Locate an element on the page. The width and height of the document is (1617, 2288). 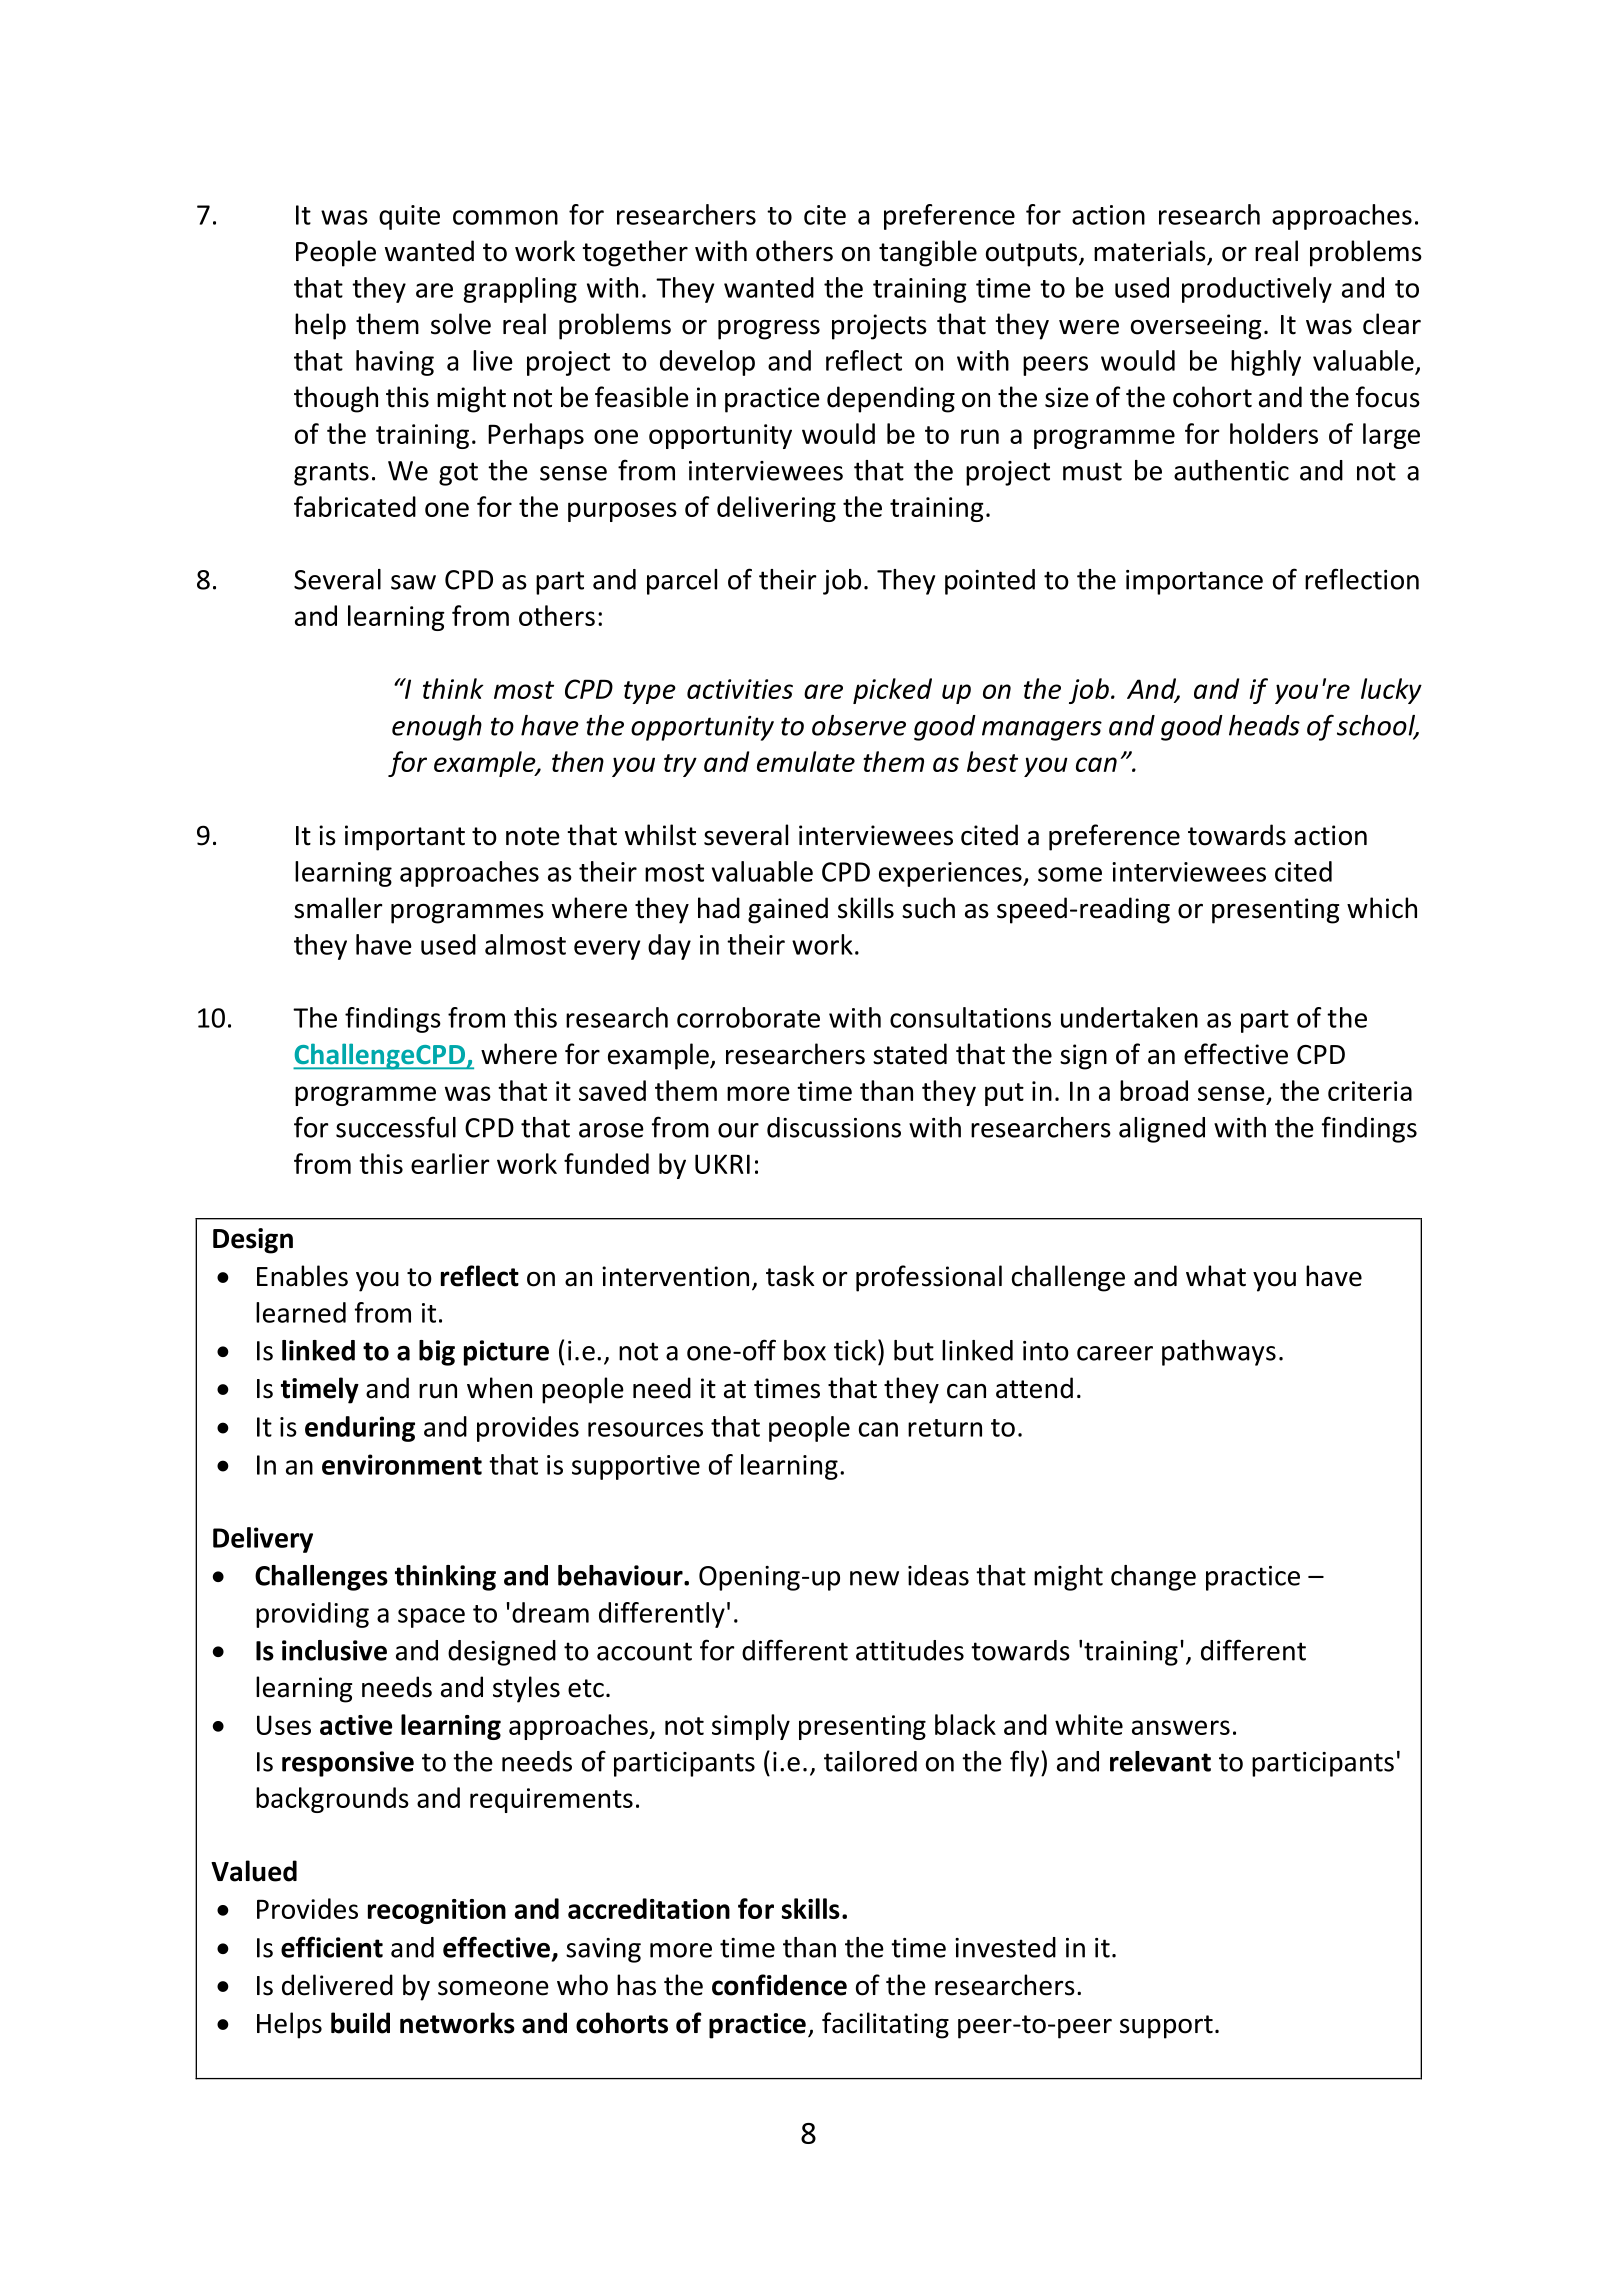
efficient is located at coordinates (332, 1947).
